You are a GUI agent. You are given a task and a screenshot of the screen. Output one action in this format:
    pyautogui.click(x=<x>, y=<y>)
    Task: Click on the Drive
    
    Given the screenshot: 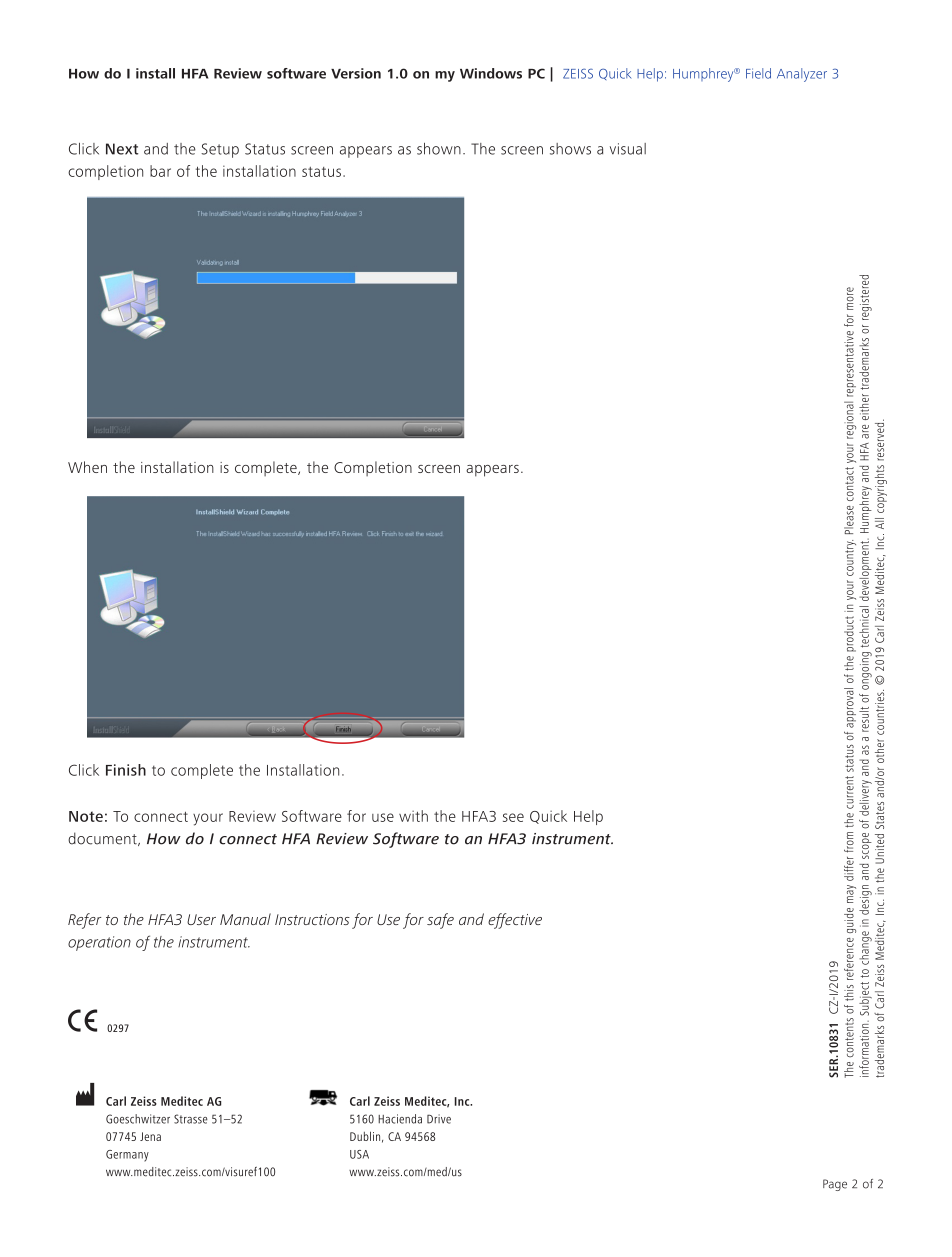 What is the action you would take?
    pyautogui.click(x=439, y=1119)
